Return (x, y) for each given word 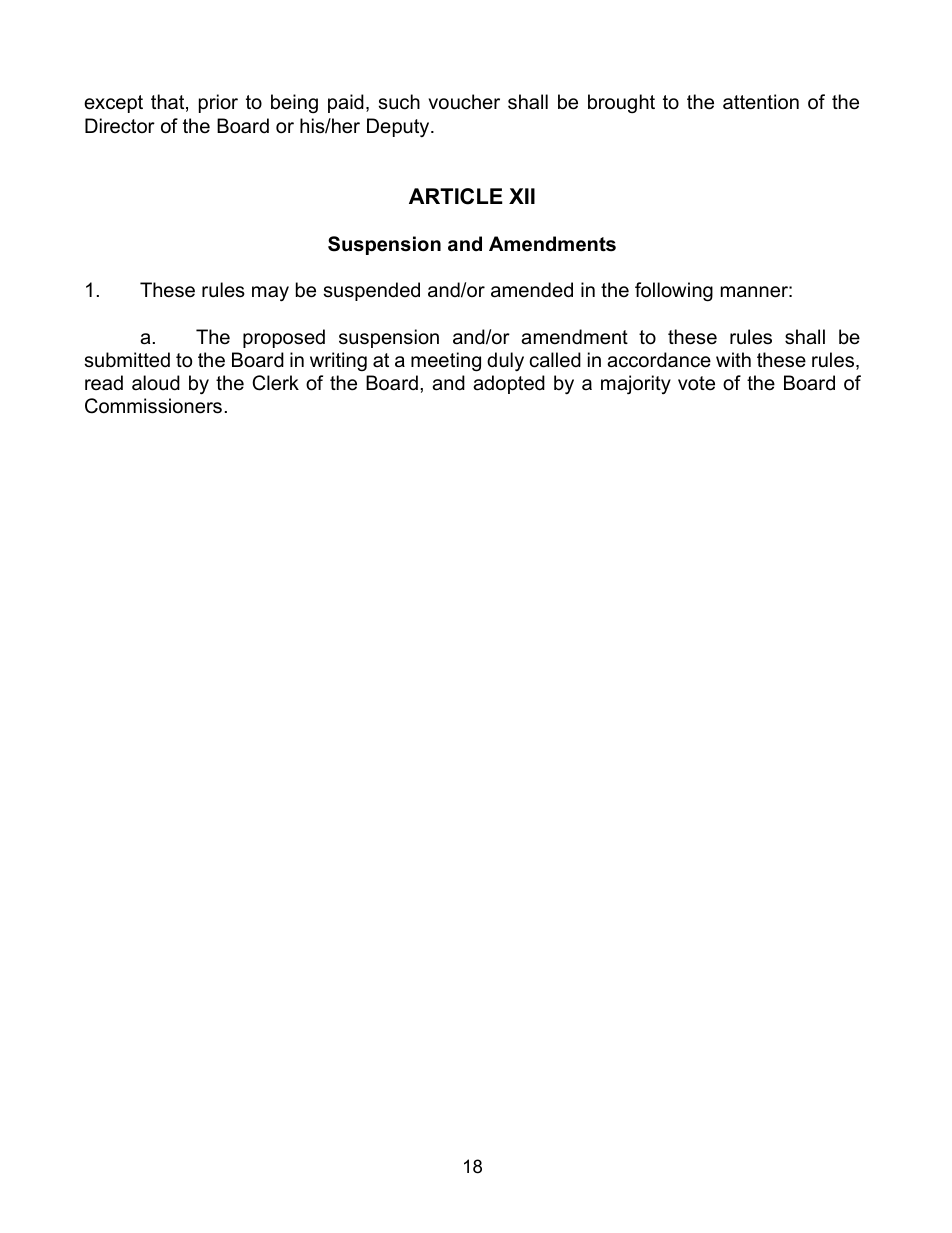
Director (120, 126)
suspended (372, 291)
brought (621, 104)
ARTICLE (456, 196)
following (674, 292)
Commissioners (153, 406)
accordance (659, 360)
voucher (464, 102)
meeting (446, 362)
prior (218, 103)
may (270, 294)
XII (522, 196)
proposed (284, 338)
